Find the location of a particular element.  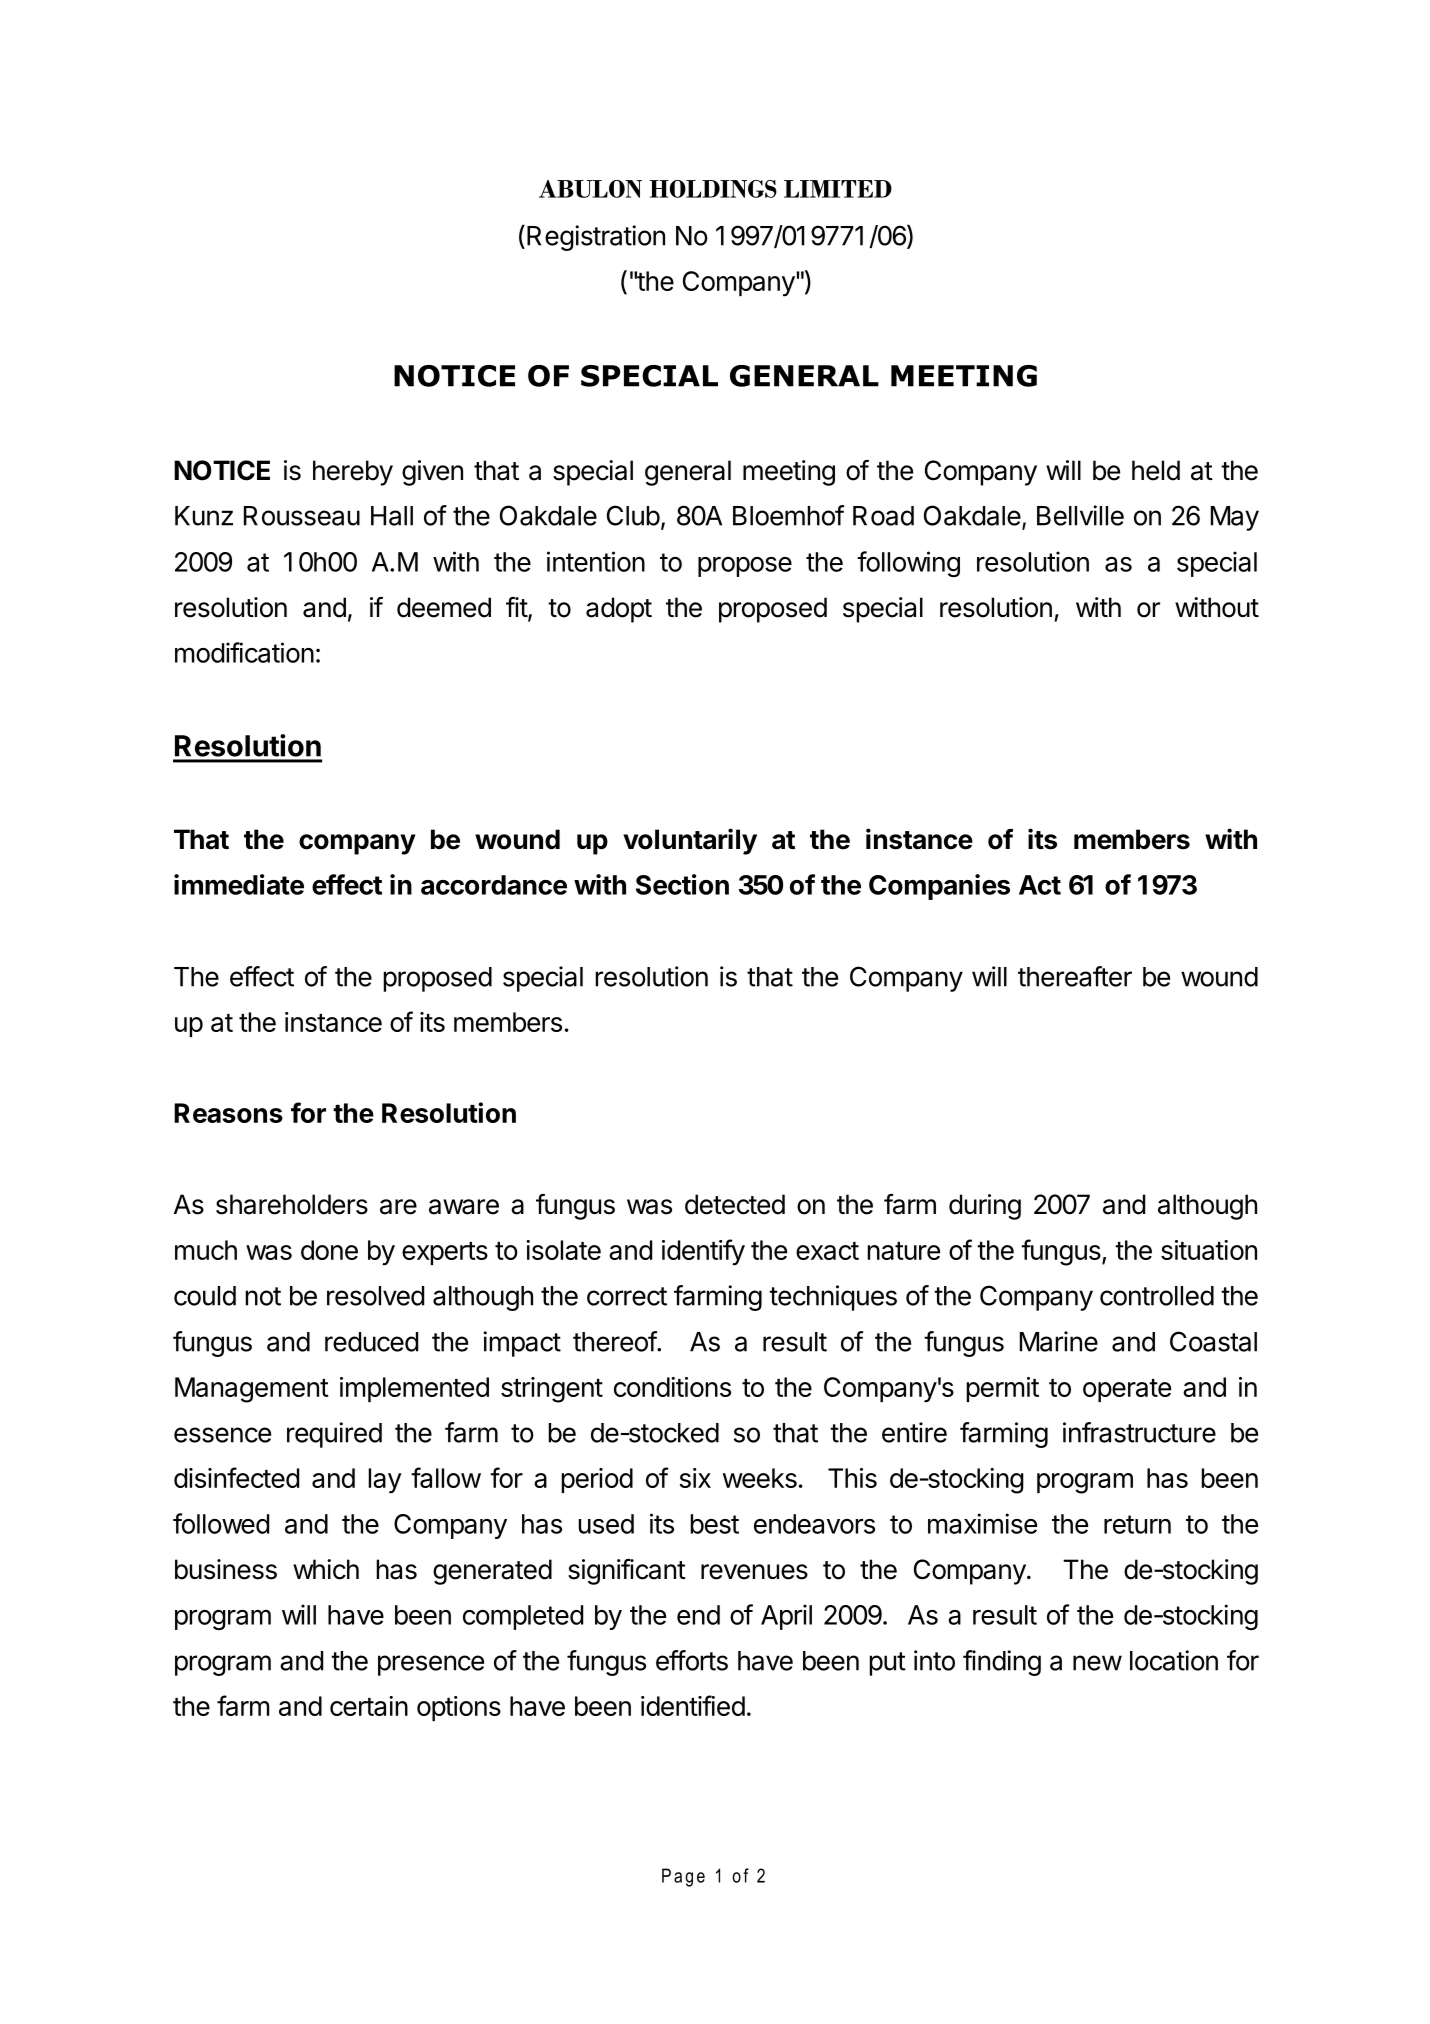

efforts is located at coordinates (692, 1660).
